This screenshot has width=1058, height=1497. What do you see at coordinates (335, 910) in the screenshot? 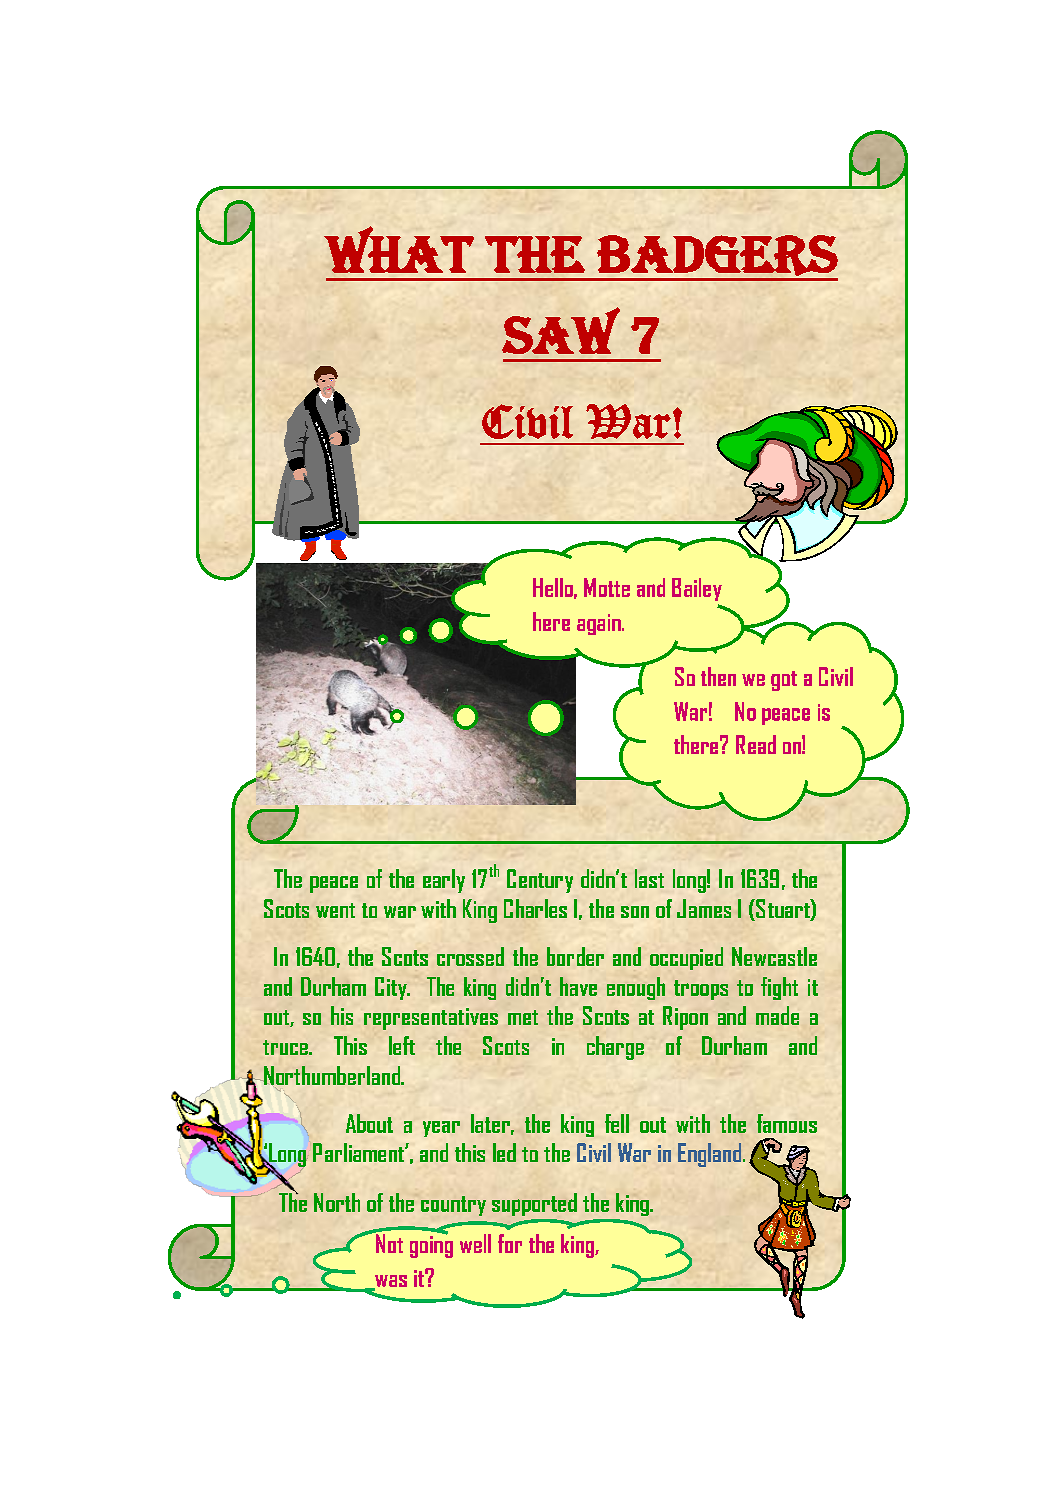
I see `went` at bounding box center [335, 910].
